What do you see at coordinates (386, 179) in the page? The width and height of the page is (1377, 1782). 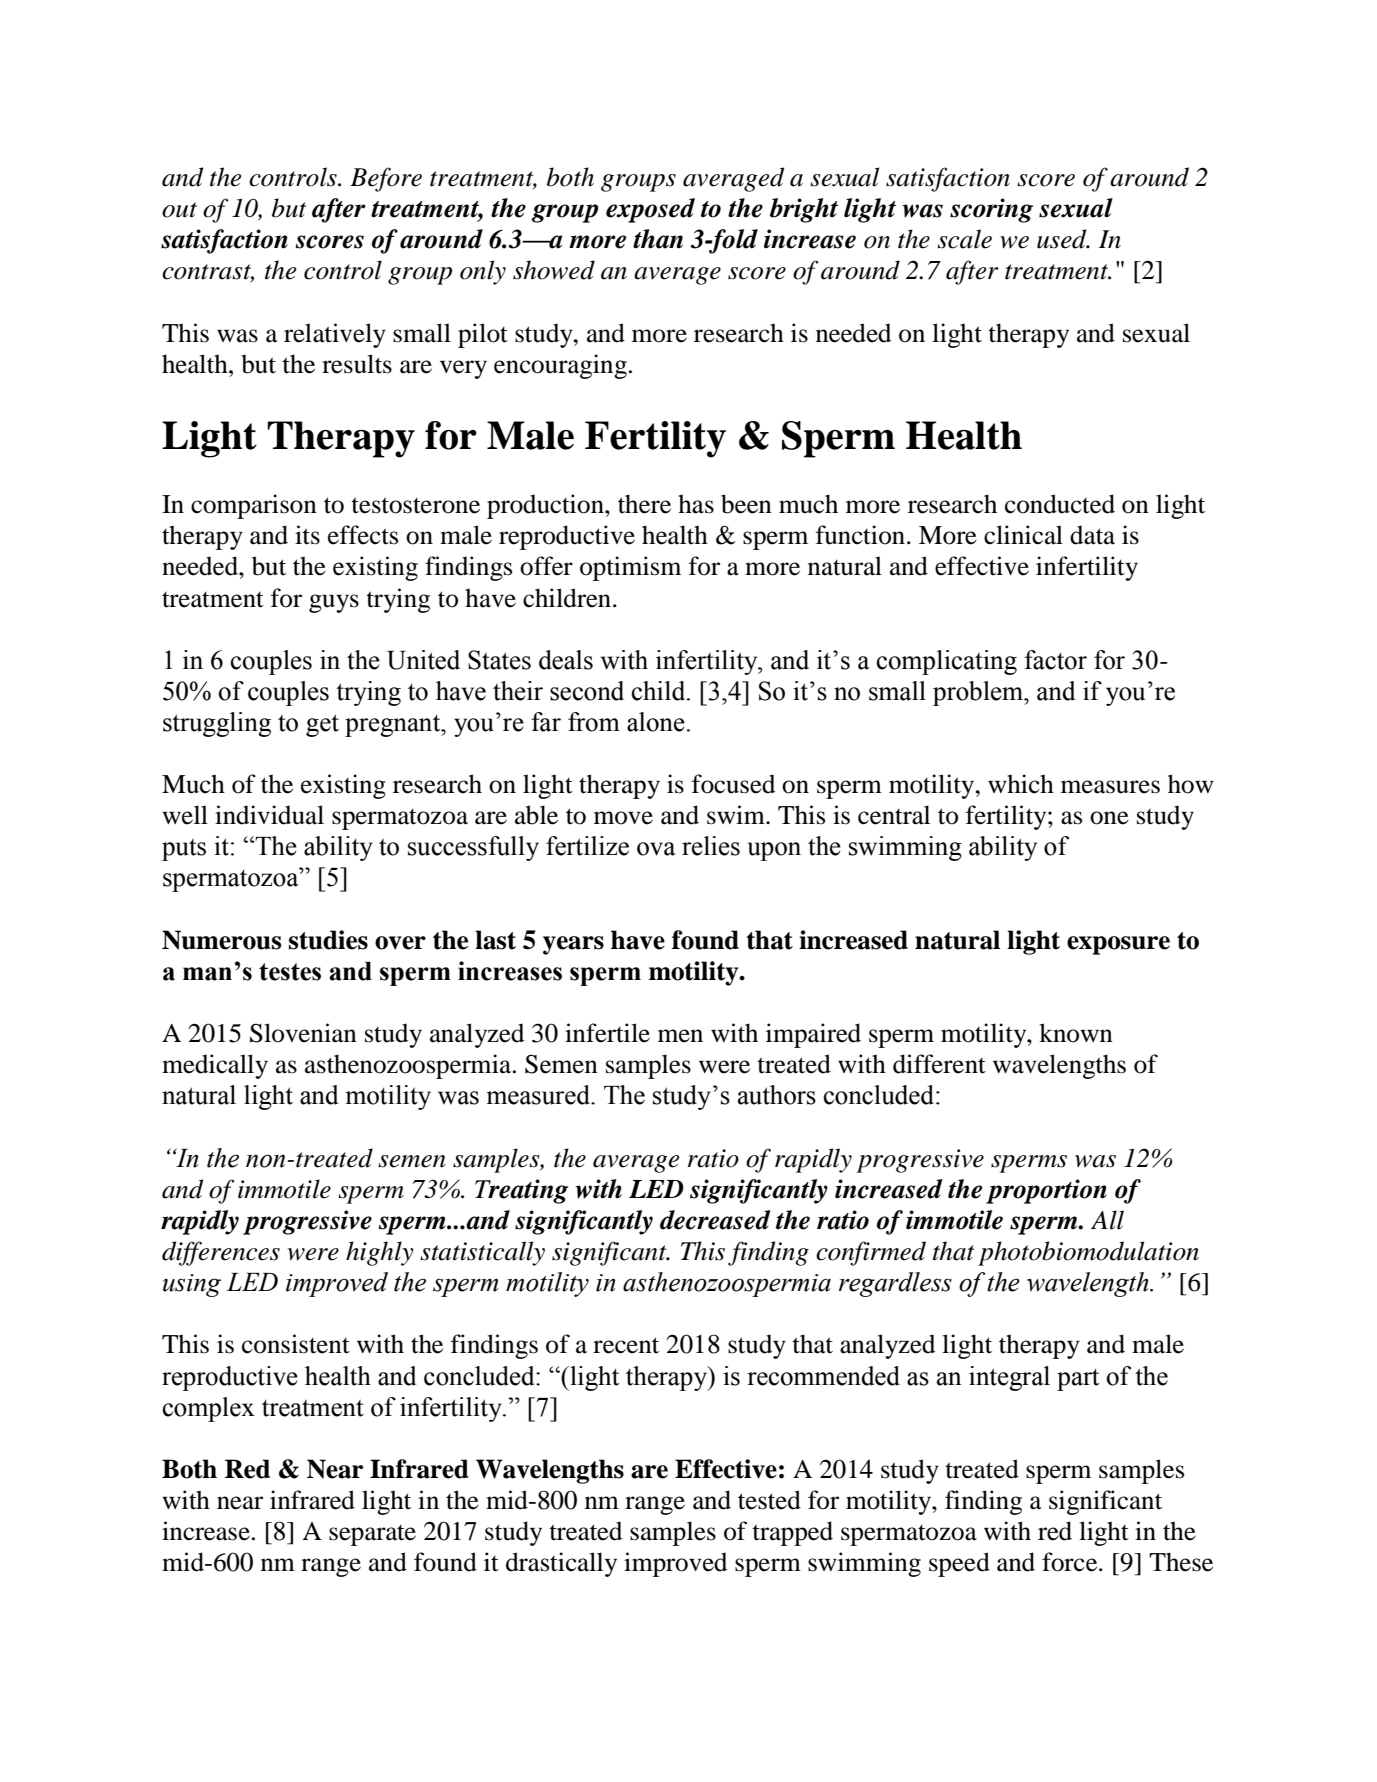 I see `Before` at bounding box center [386, 179].
